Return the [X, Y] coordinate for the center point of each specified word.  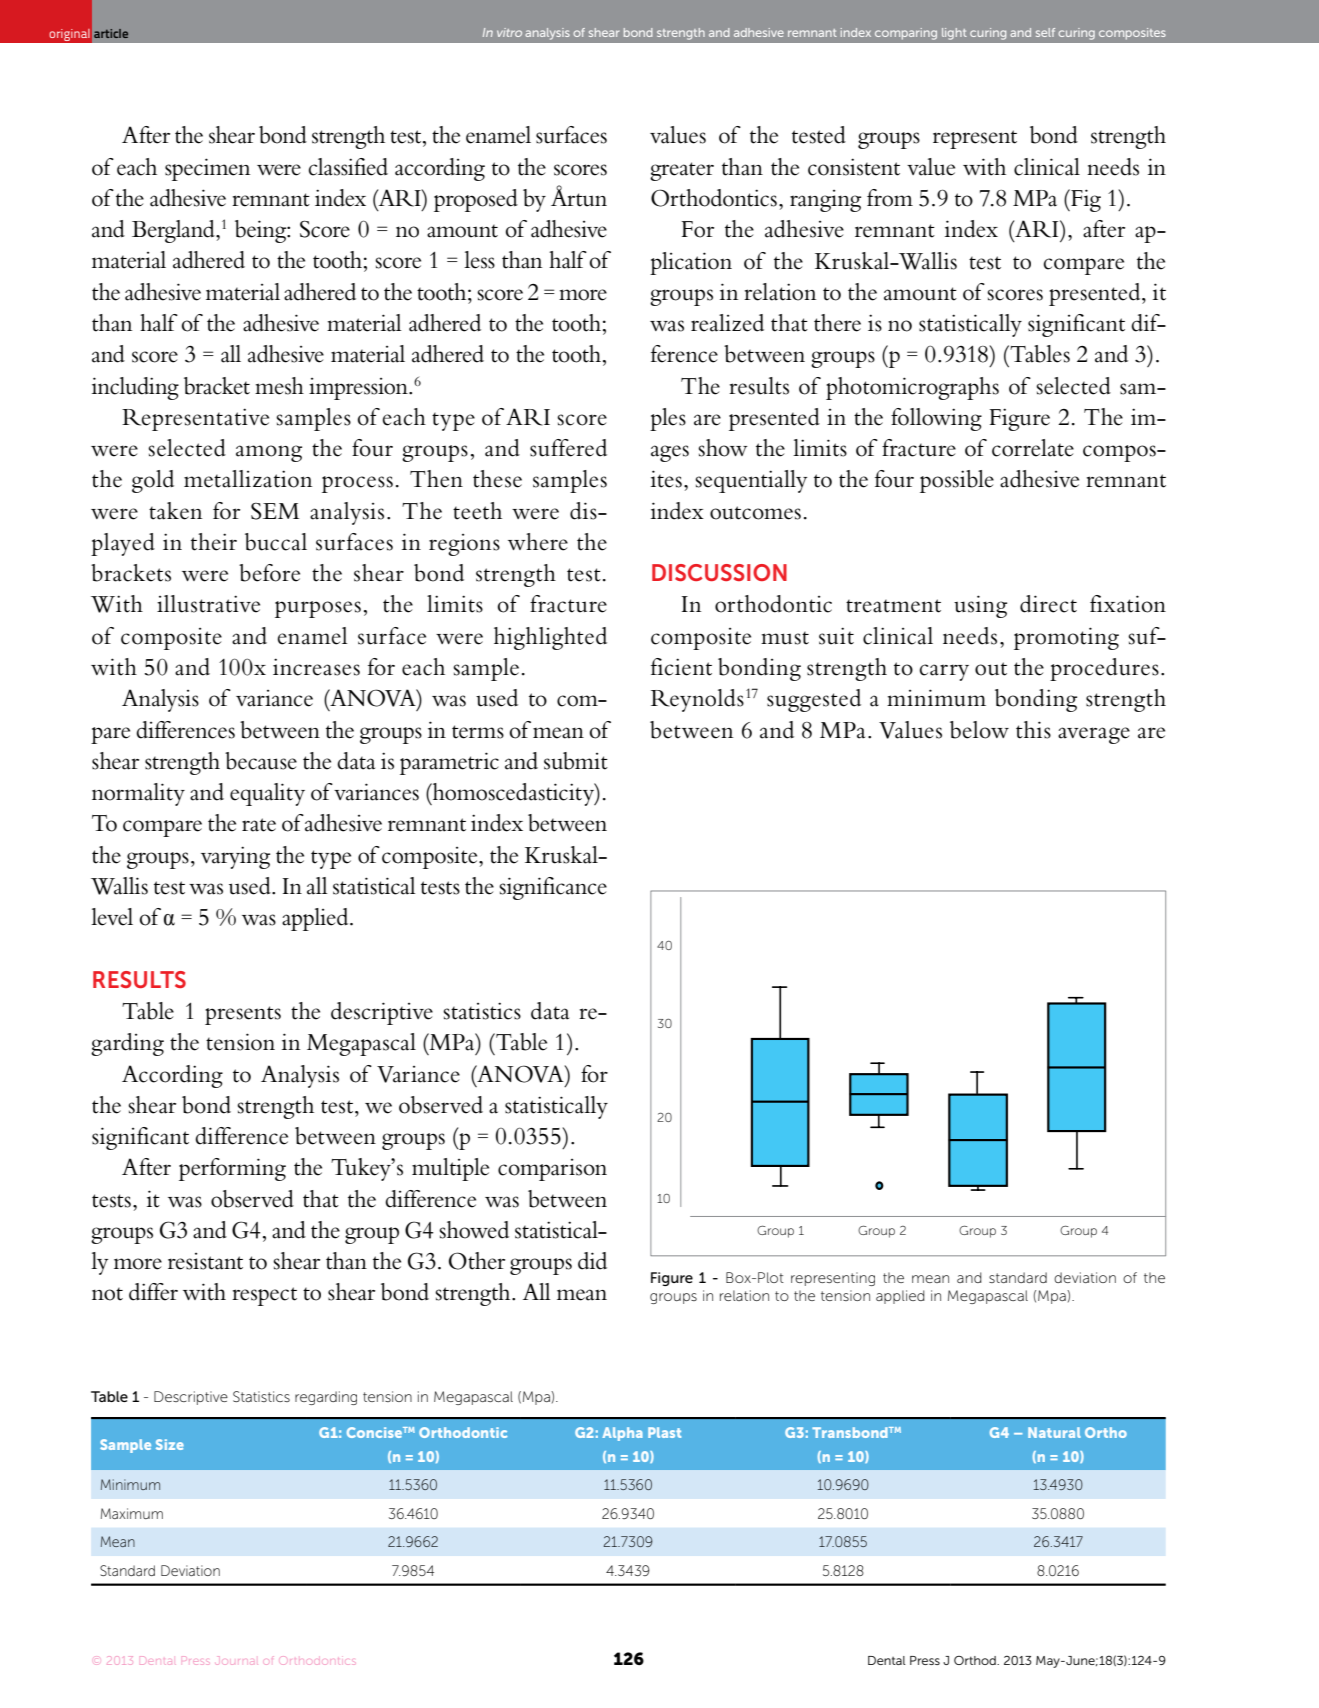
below [979, 730]
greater [682, 171]
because [261, 761]
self [1045, 32]
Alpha [622, 1434]
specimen [207, 169]
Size [170, 1444]
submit [576, 761]
